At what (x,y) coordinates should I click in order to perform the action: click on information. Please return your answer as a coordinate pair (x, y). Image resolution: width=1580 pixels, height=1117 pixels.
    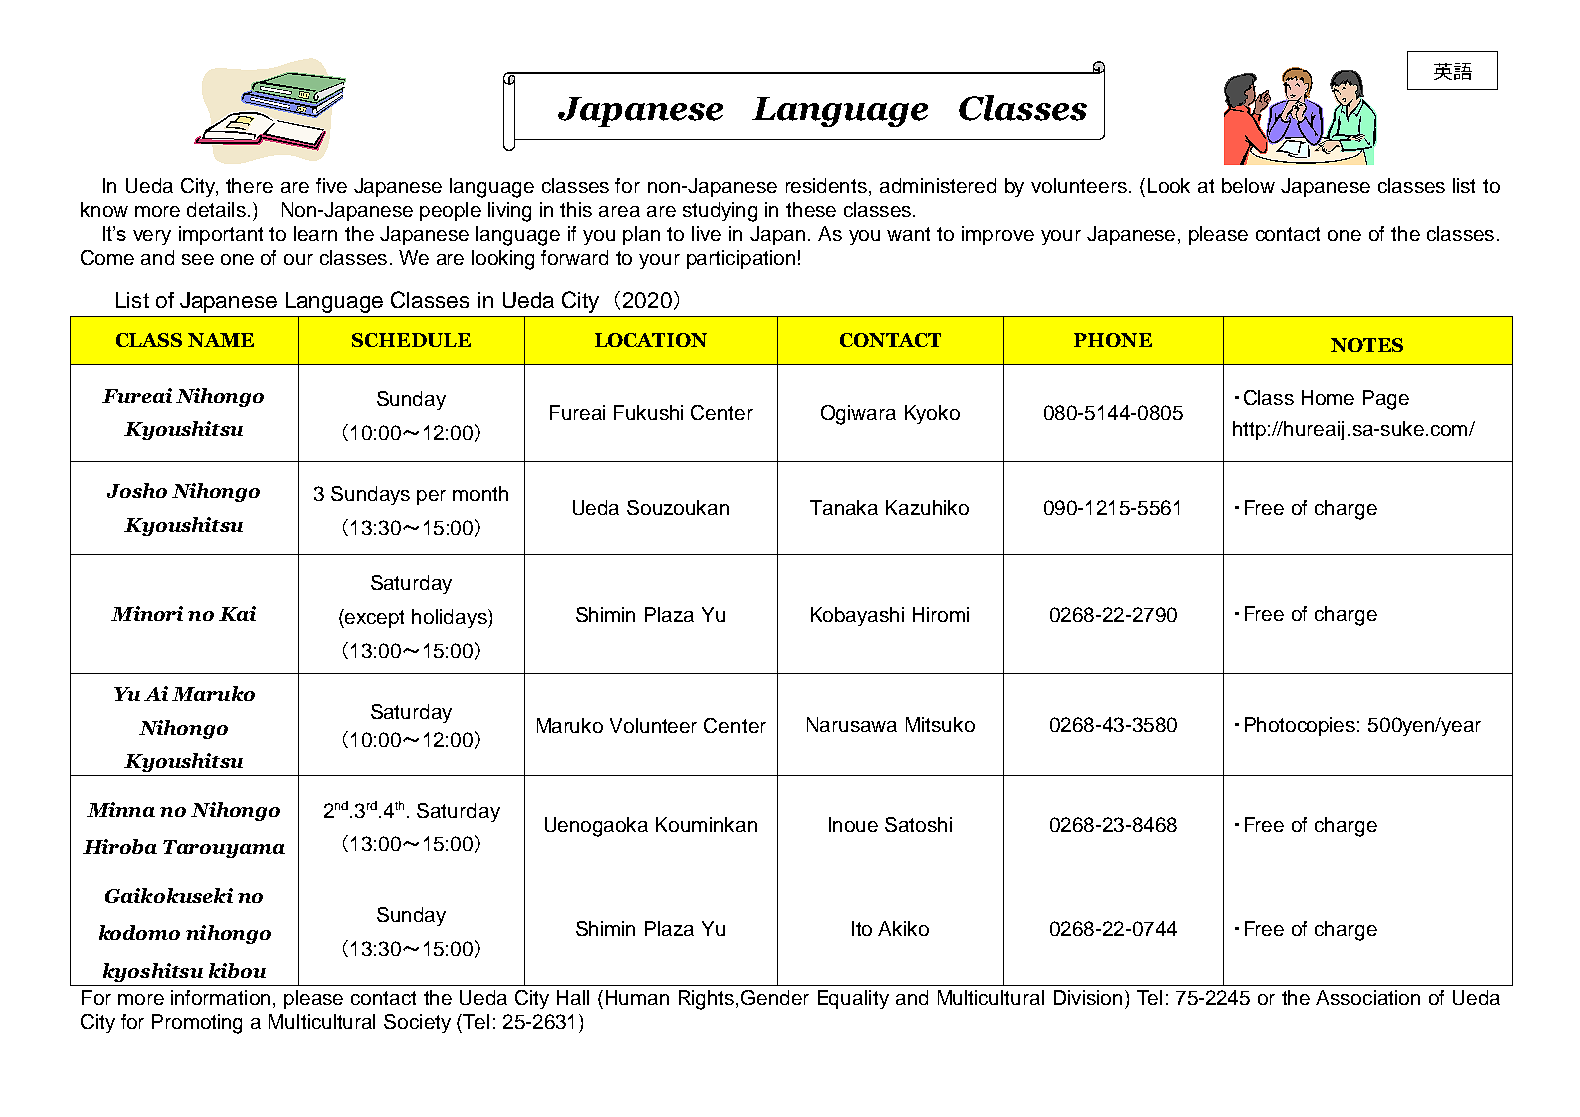
    Looking at the image, I should click on (220, 997).
